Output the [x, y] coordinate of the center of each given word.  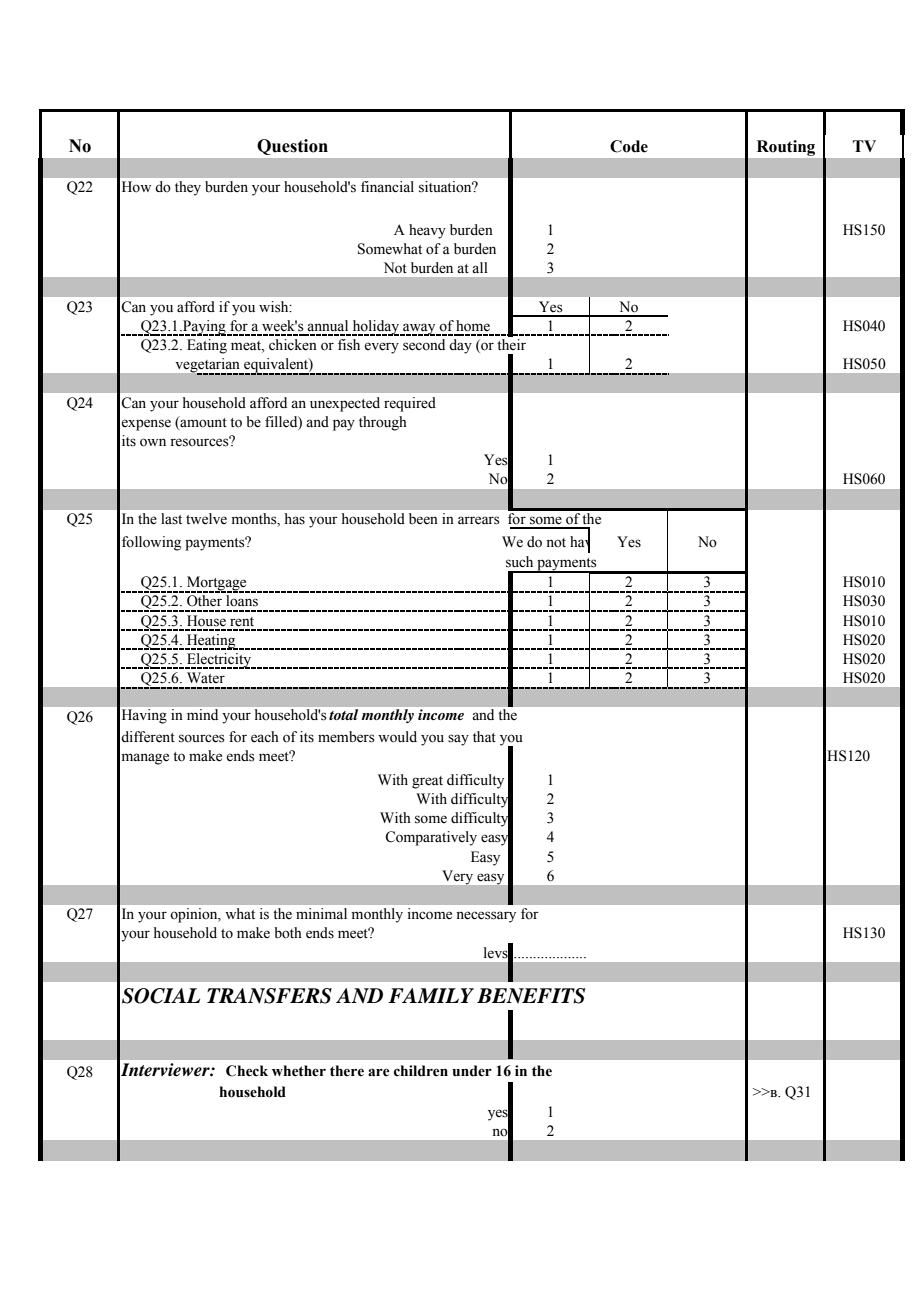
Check [247, 1071]
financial [387, 186]
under [472, 1071]
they [188, 188]
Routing [786, 148]
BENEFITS [531, 996]
